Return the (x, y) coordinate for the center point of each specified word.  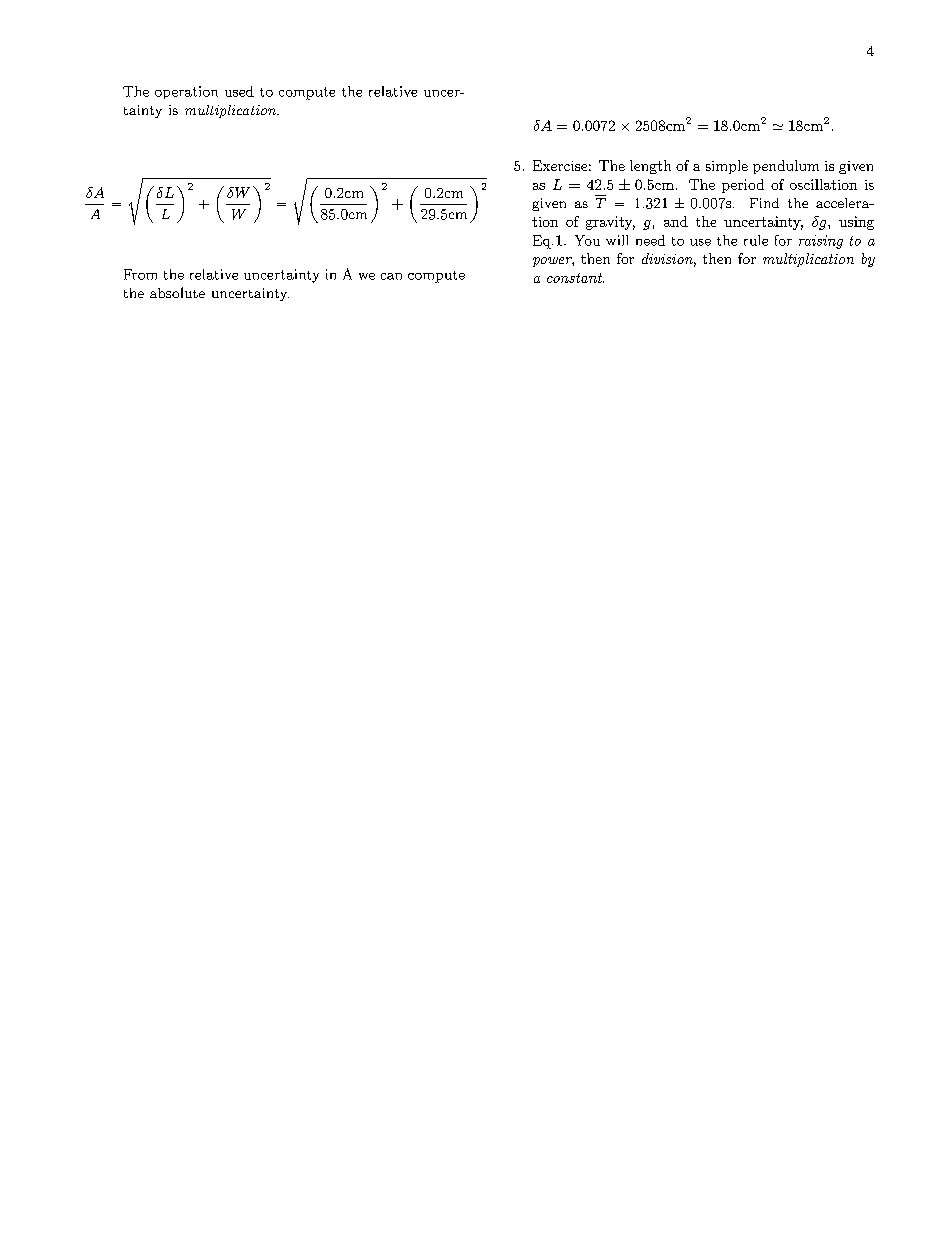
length (650, 167)
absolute (177, 292)
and (676, 221)
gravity (610, 223)
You (587, 240)
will (617, 240)
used (239, 91)
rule (756, 240)
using (856, 223)
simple (727, 167)
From (140, 274)
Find (764, 203)
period (743, 186)
